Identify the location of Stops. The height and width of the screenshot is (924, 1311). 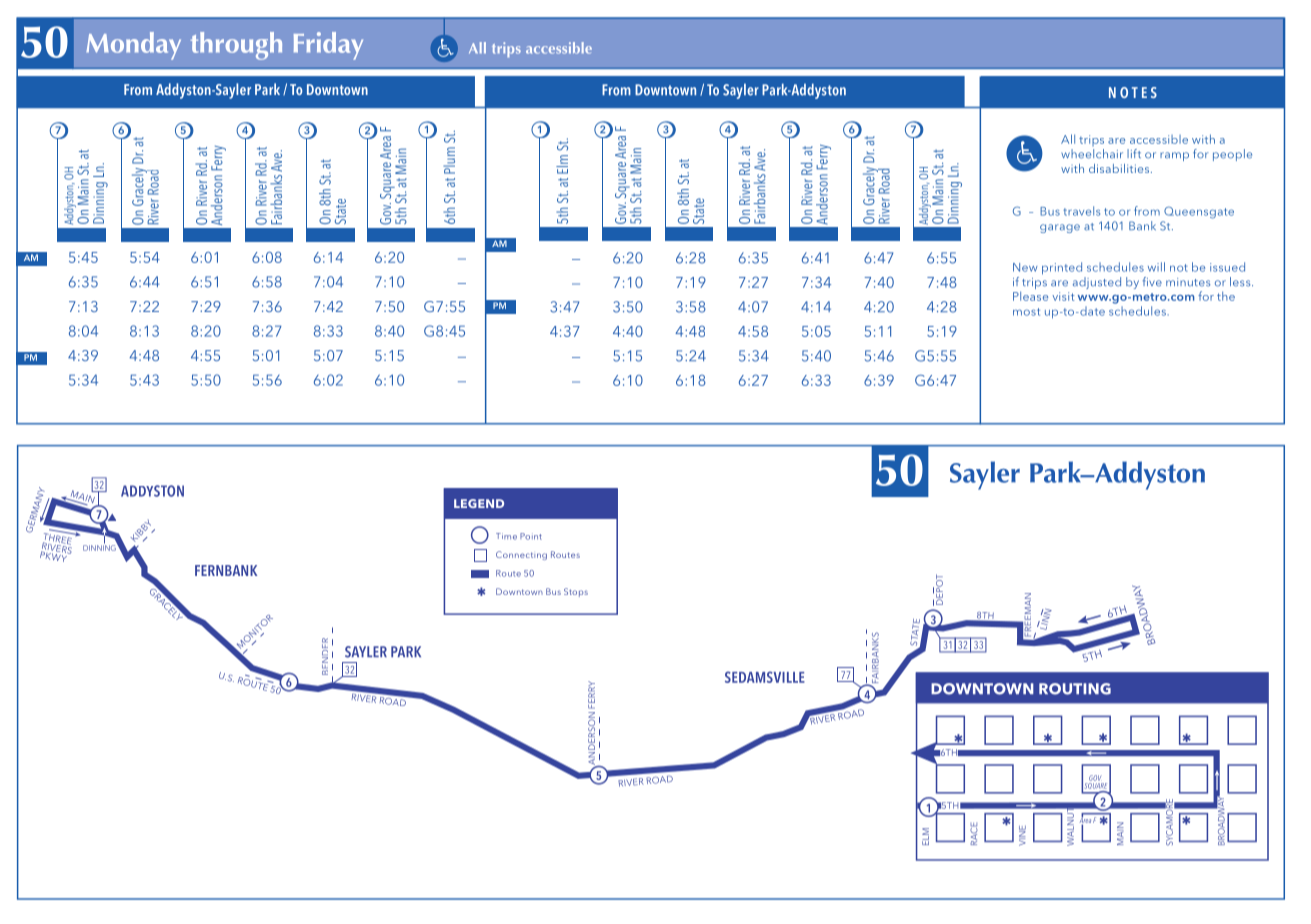
(576, 592).
